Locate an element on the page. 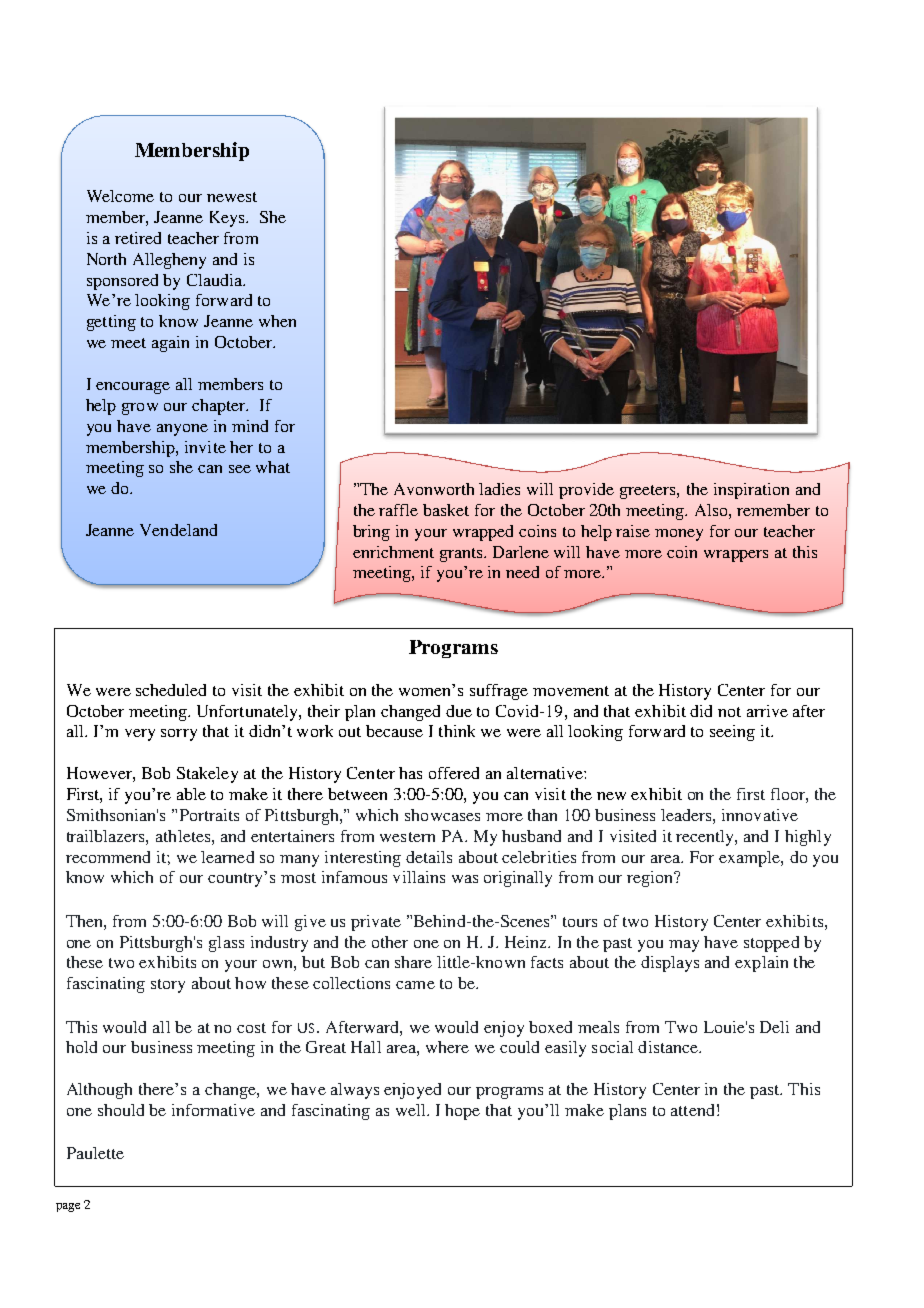 This page has width=924, height=1308. Keys is located at coordinates (228, 219).
